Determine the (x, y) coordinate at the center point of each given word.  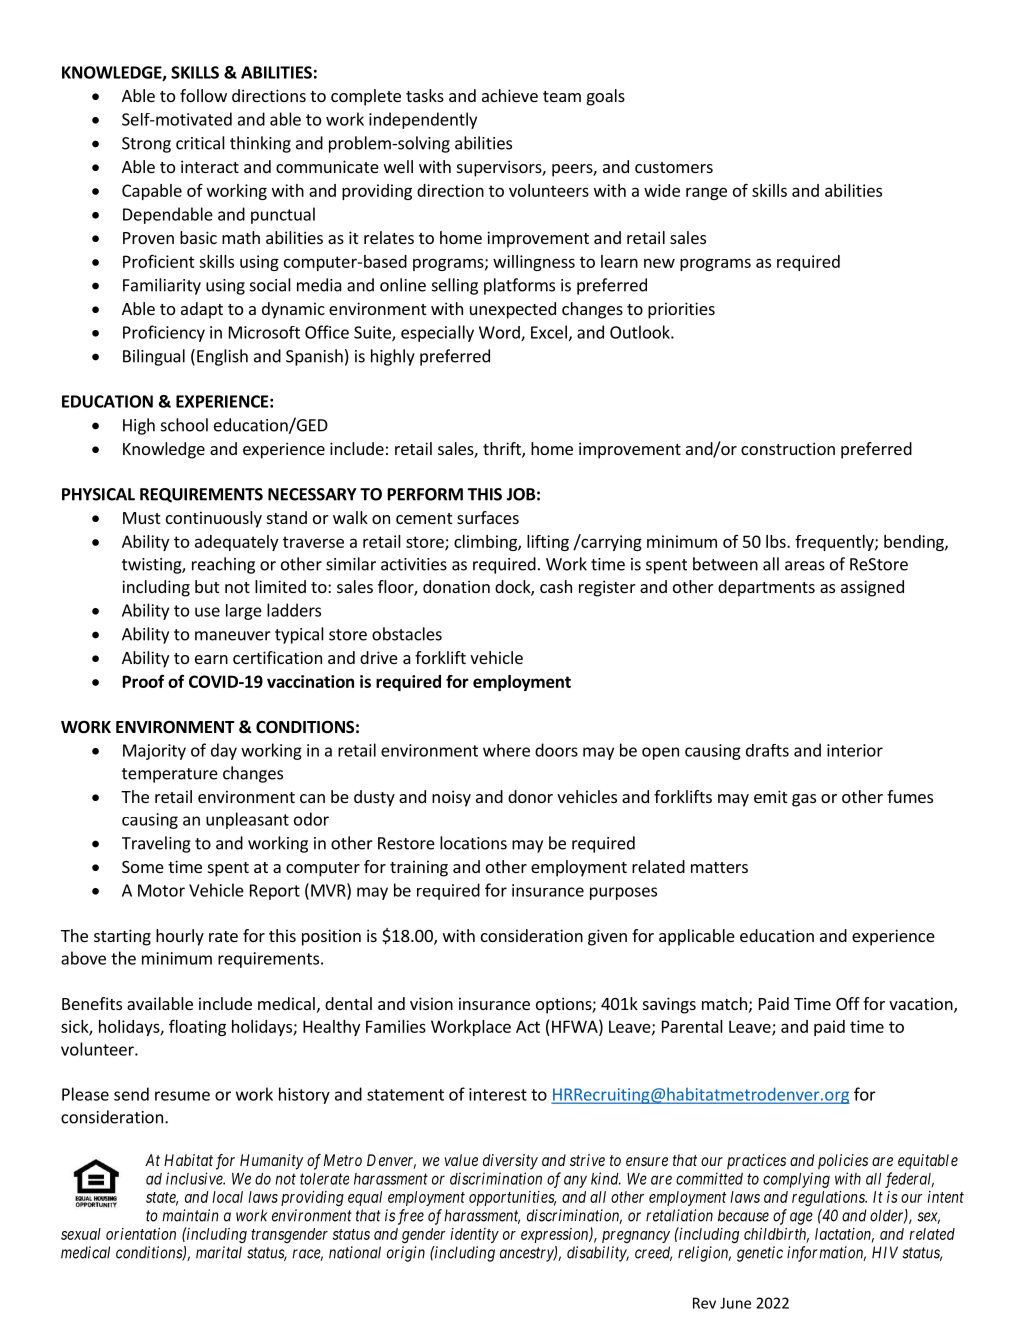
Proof (143, 681)
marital (219, 1252)
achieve (510, 95)
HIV (885, 1252)
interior (855, 750)
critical (200, 143)
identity (474, 1235)
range (706, 193)
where (506, 750)
